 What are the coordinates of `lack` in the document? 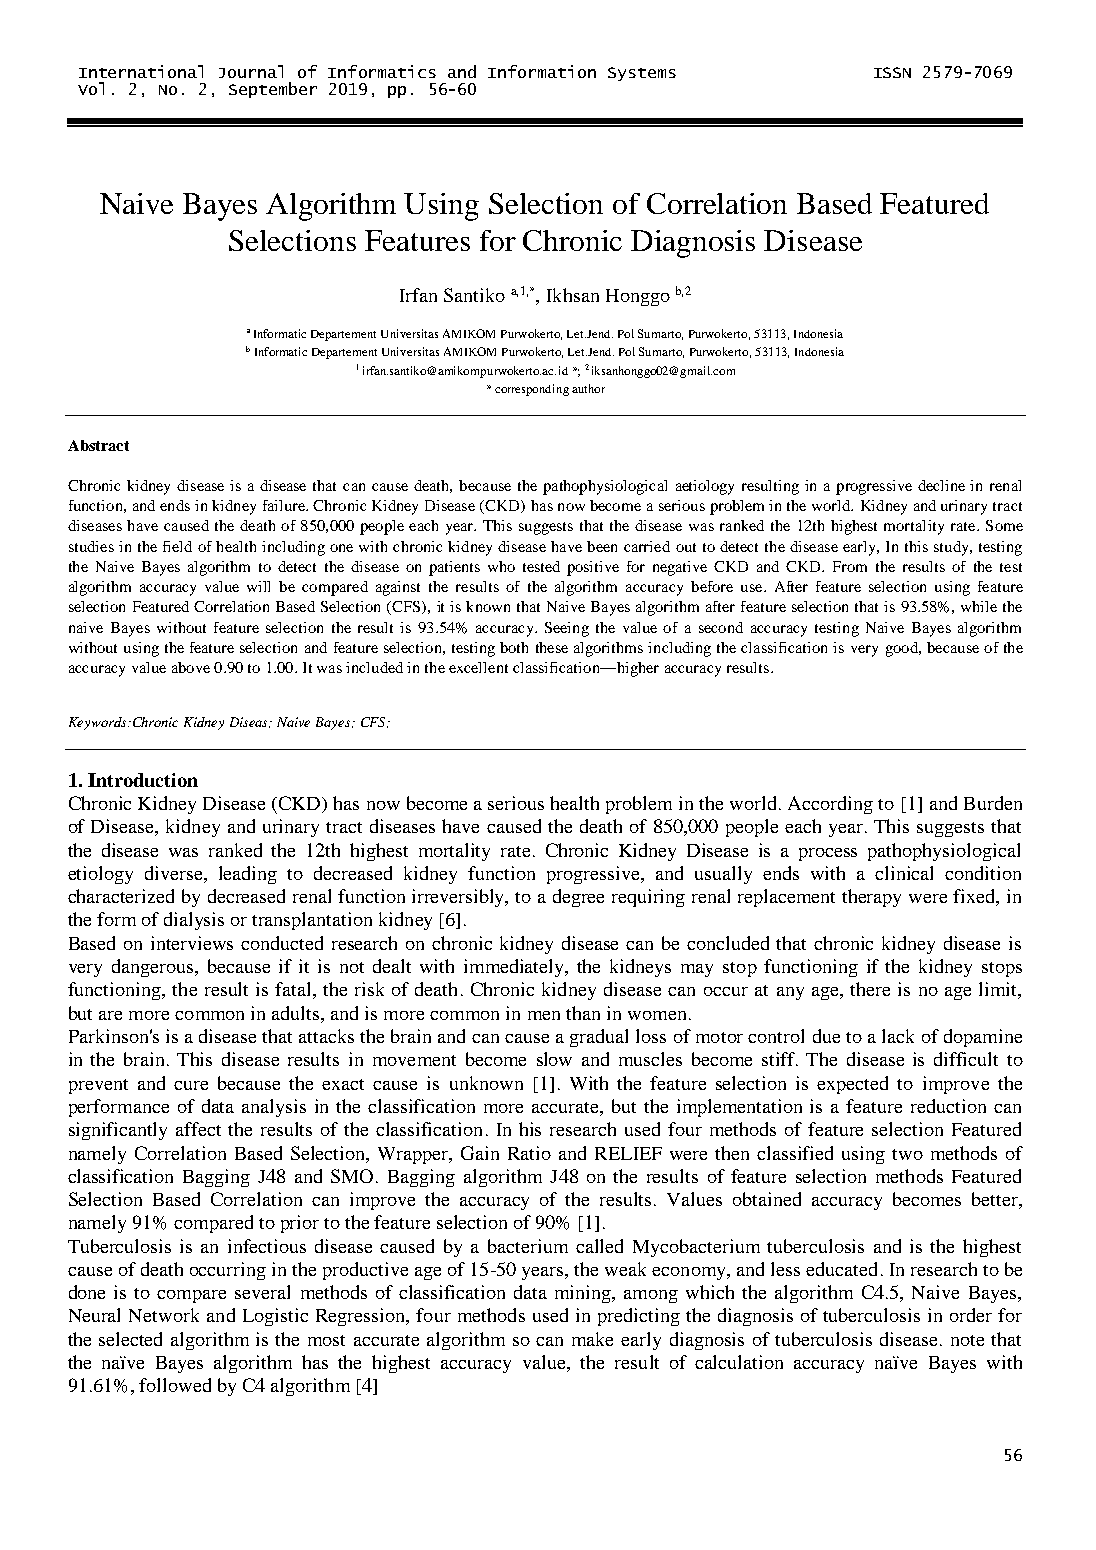 It's located at (898, 1036).
